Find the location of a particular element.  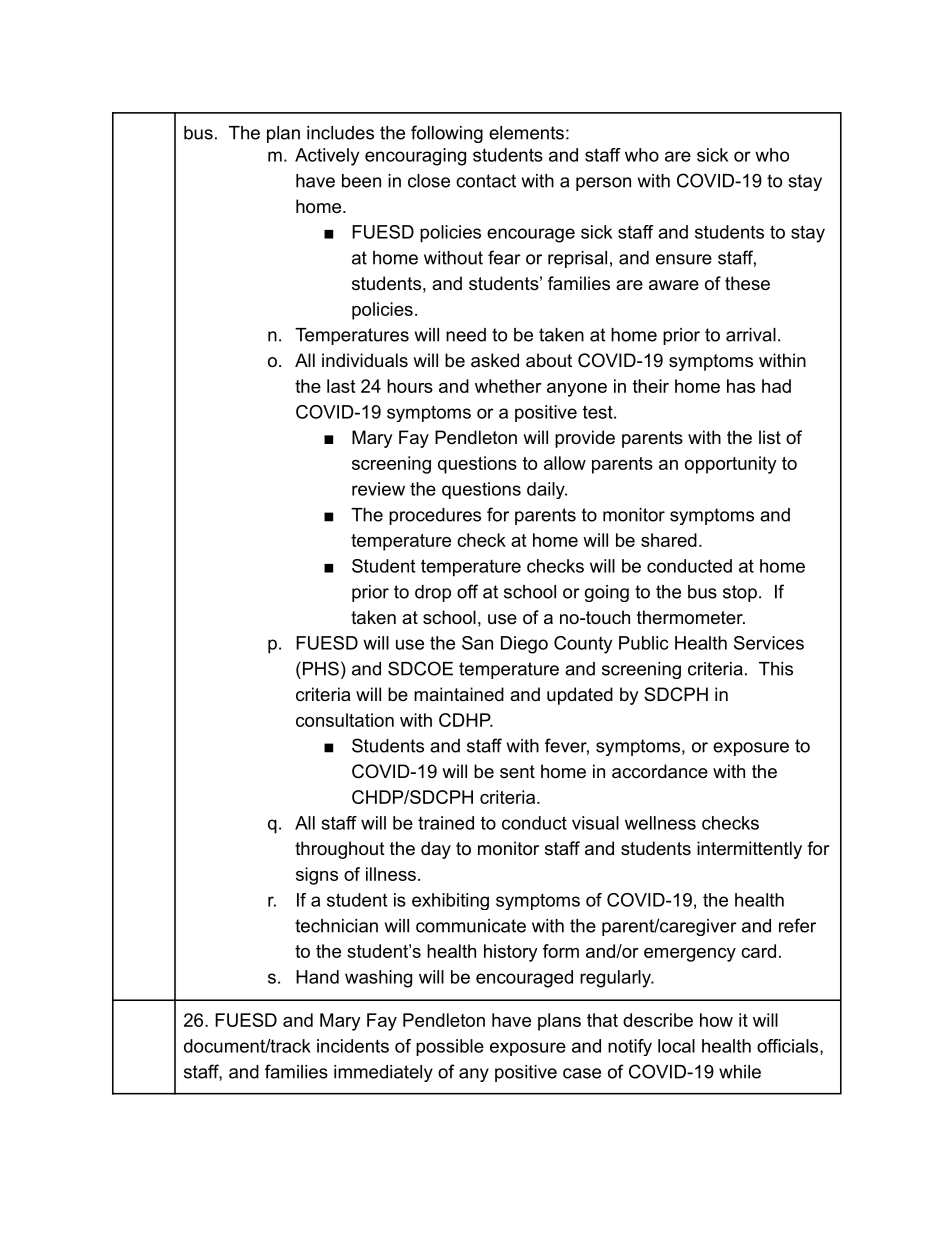

been is located at coordinates (361, 181).
